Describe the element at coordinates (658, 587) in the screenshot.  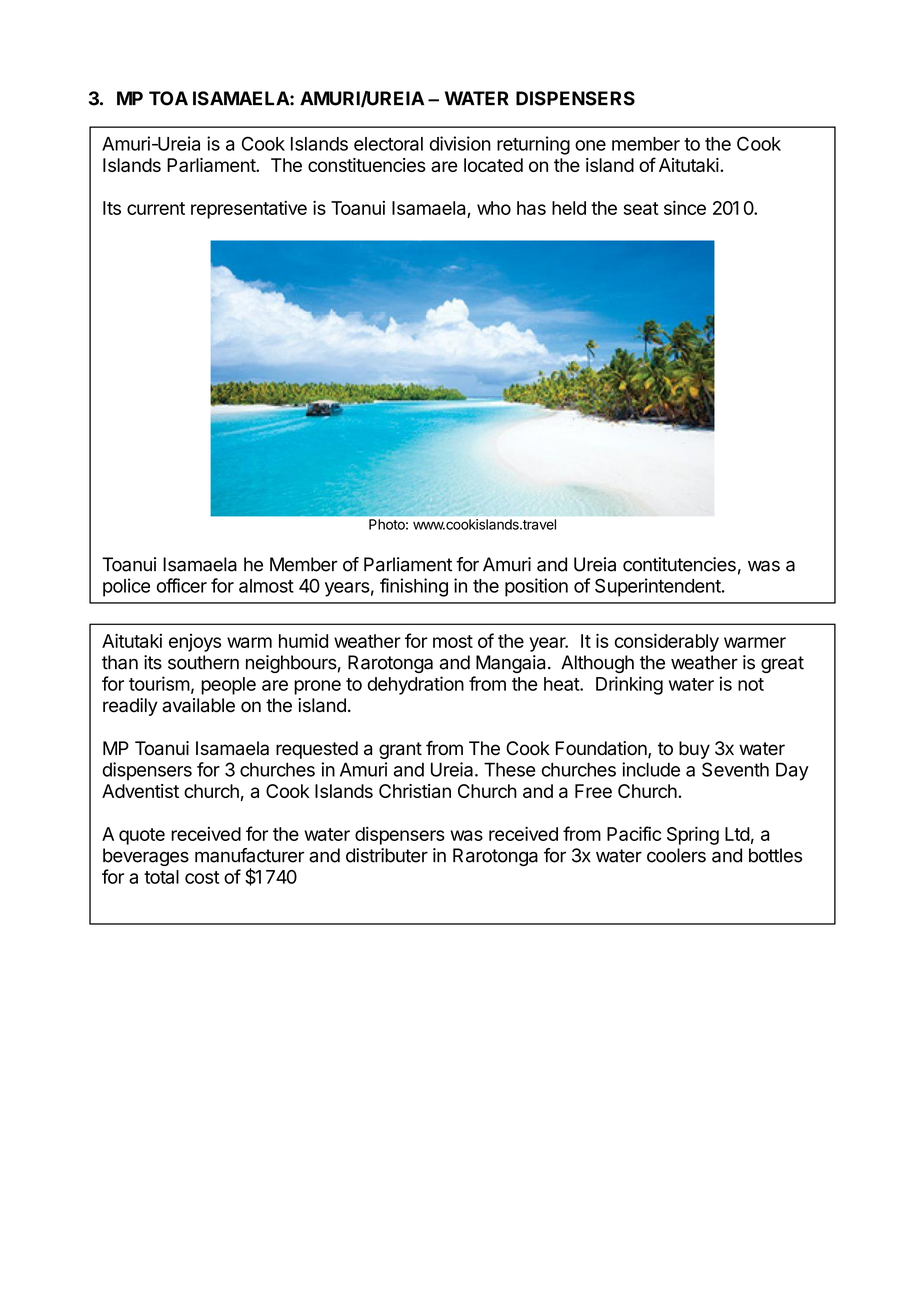
I see `Superintendent` at that location.
